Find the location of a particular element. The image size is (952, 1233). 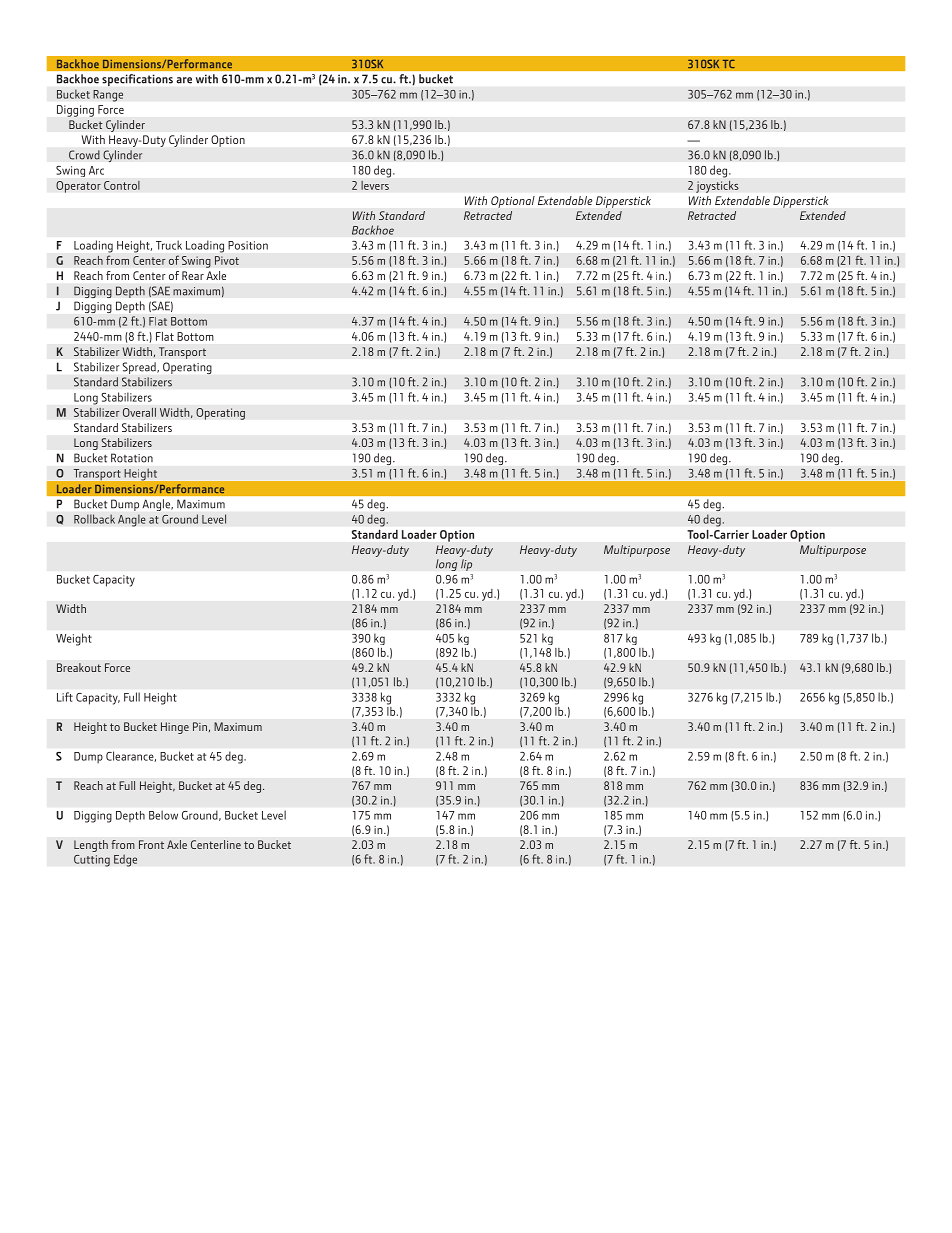

Range is located at coordinates (108, 96).
